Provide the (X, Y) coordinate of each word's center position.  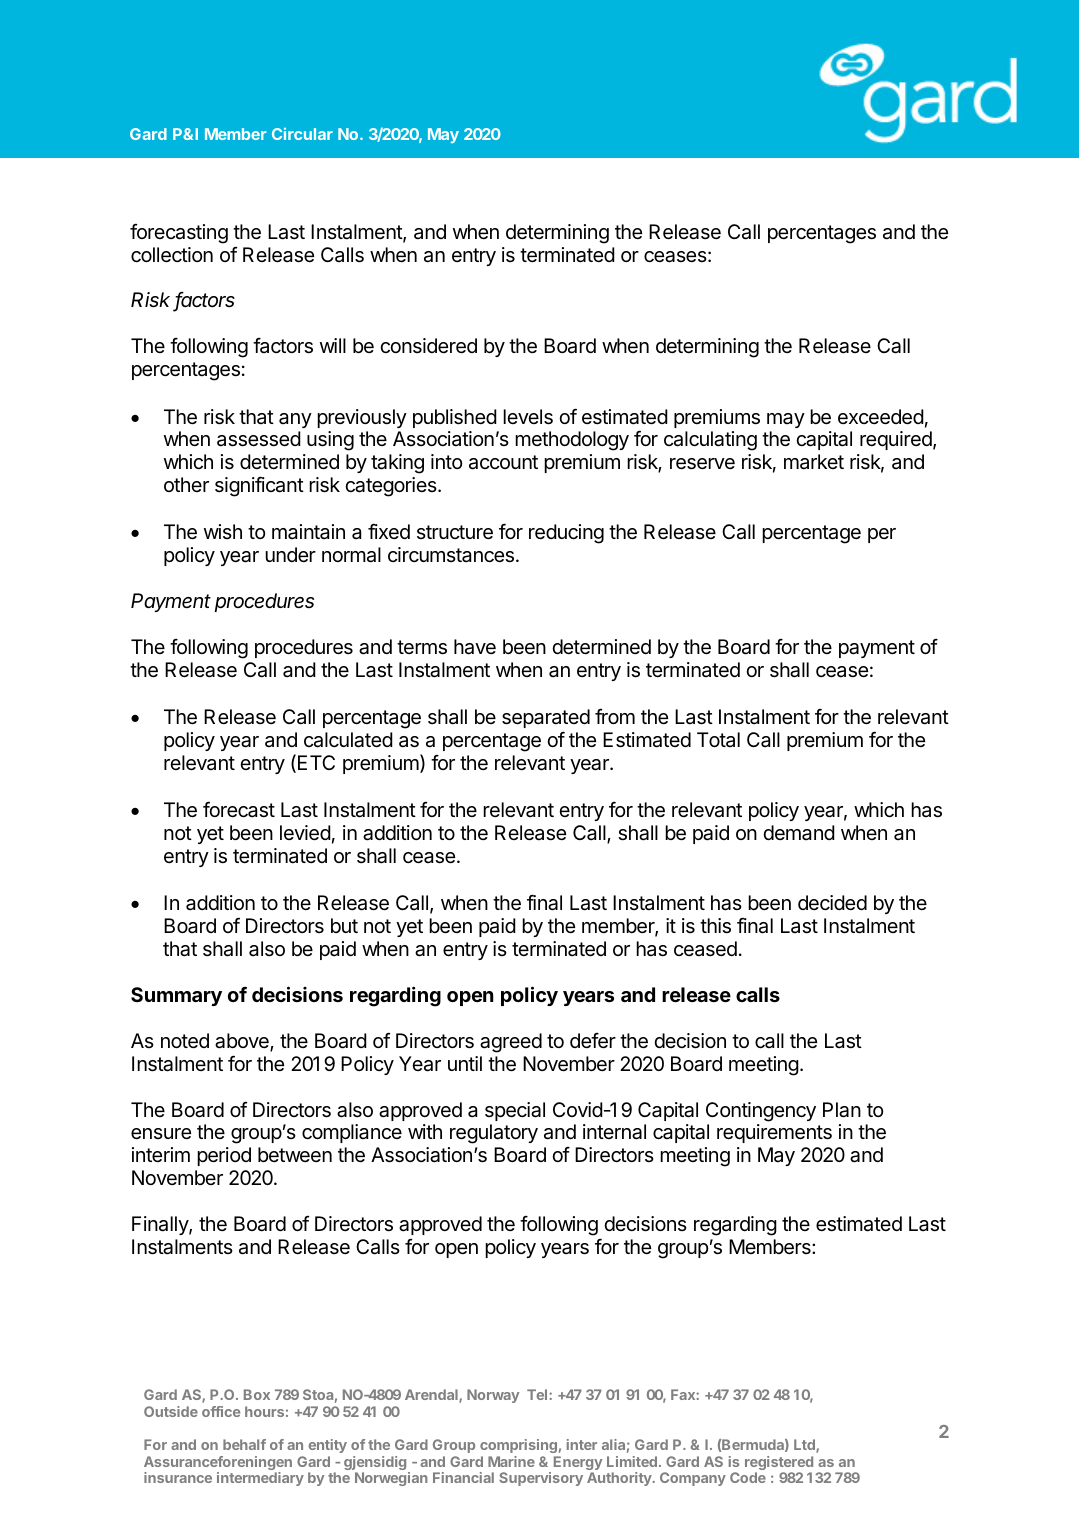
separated (546, 718)
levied (305, 833)
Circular (302, 134)
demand (799, 833)
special (515, 1111)
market (814, 462)
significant (259, 486)
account (503, 462)
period (224, 1156)
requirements (774, 1133)
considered (428, 346)
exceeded (881, 417)
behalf (244, 1444)
